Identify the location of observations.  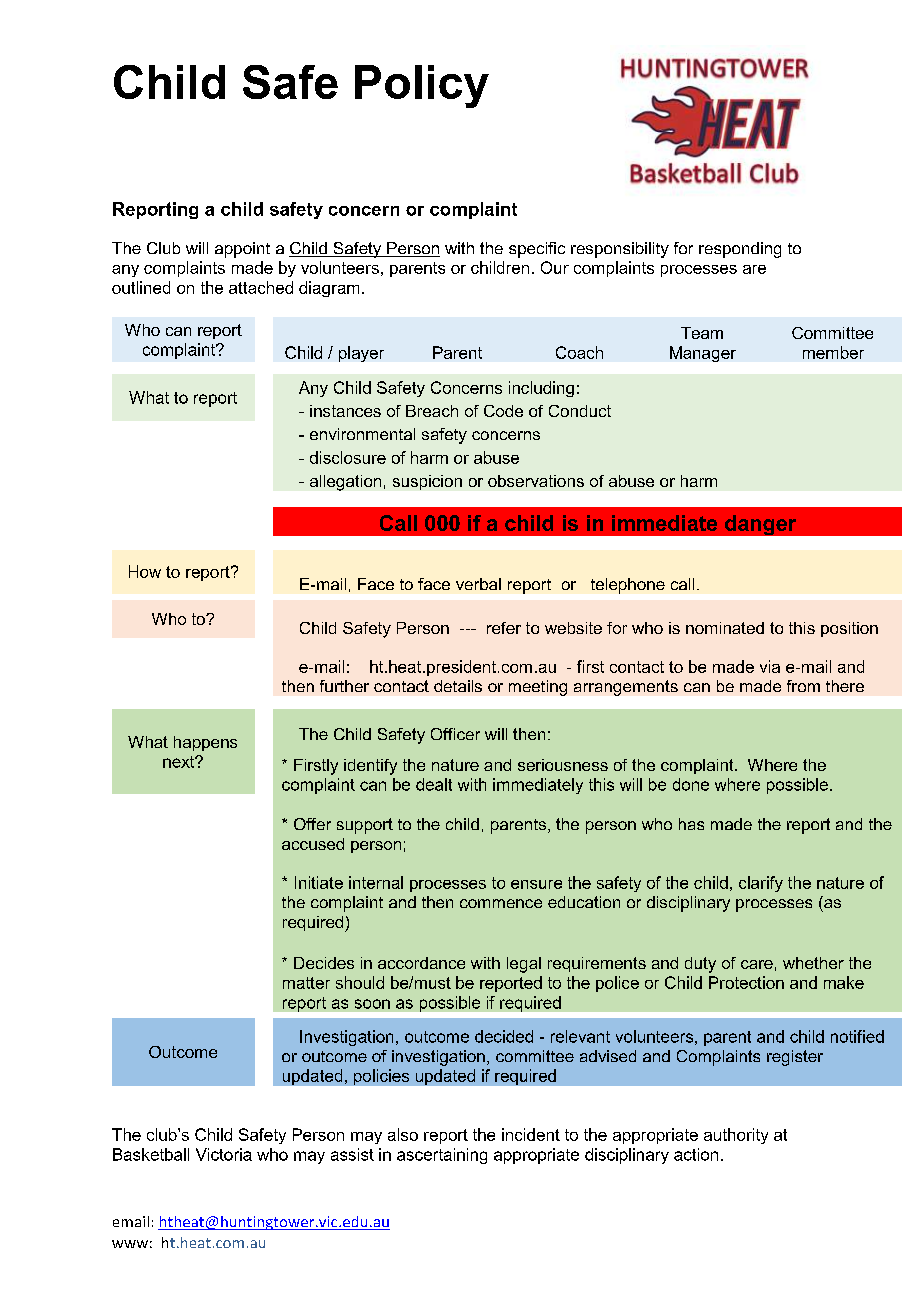
(536, 481).
